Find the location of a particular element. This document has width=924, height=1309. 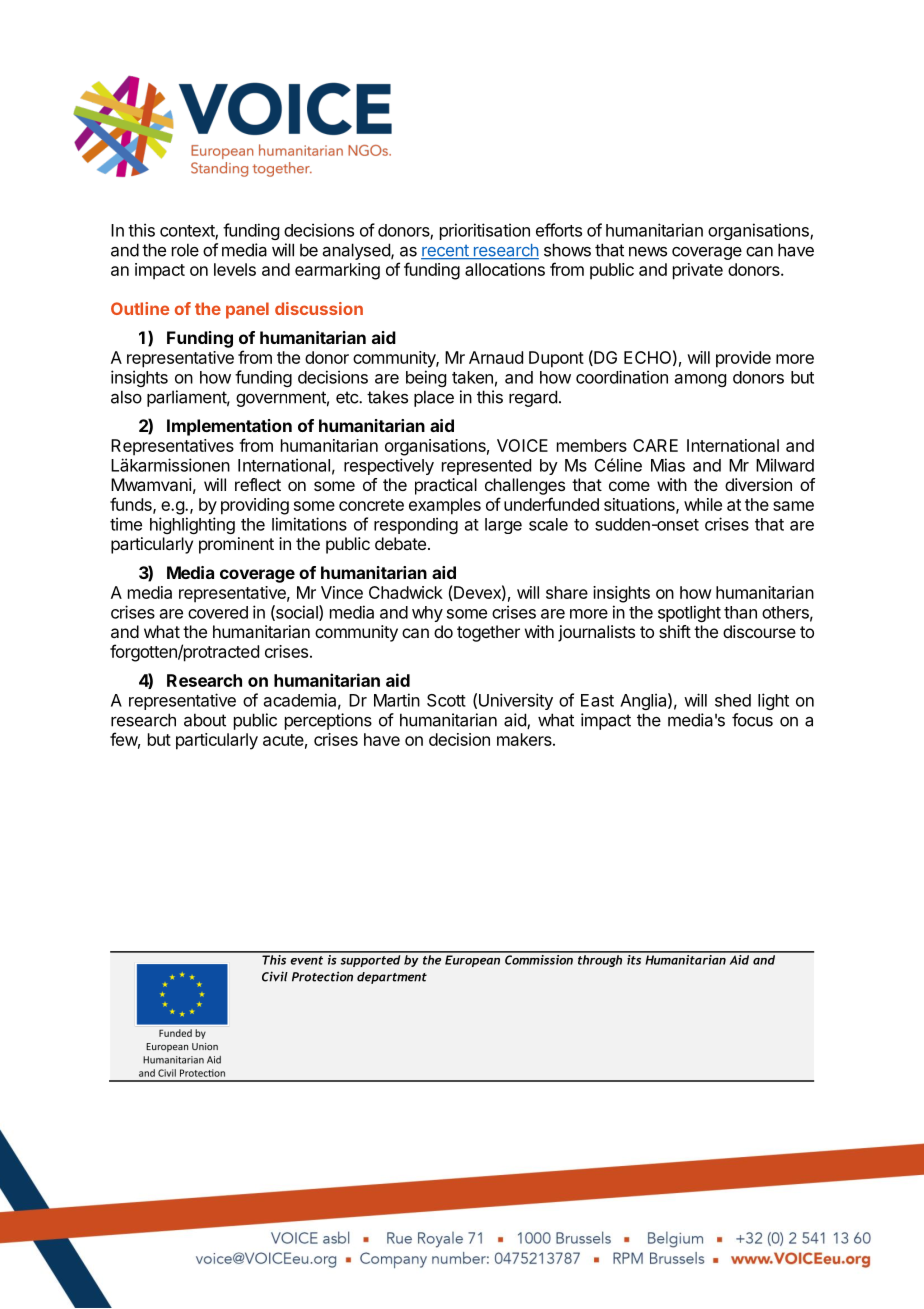

covered is located at coordinates (218, 612).
